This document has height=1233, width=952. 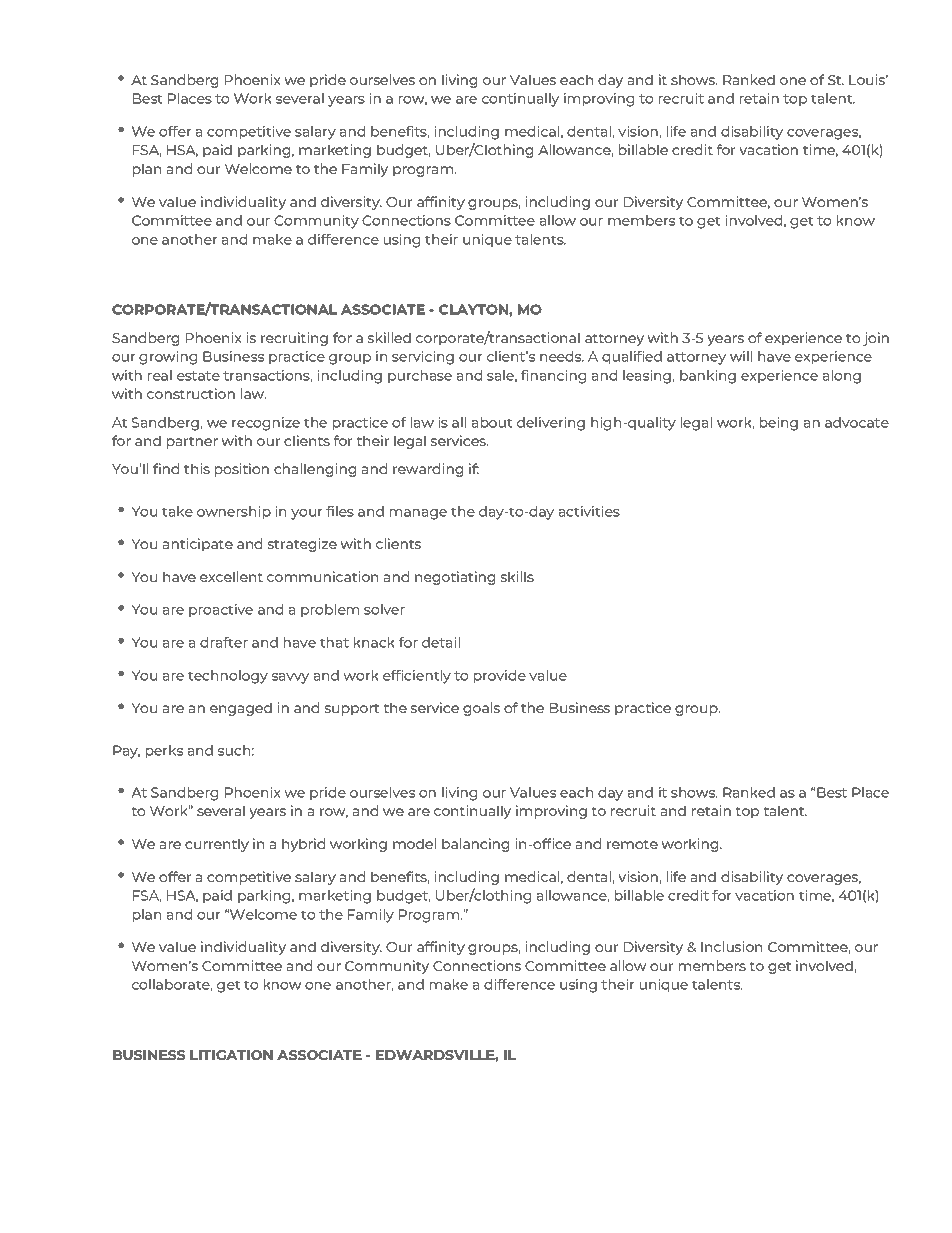 I want to click on needs, so click(x=562, y=356).
